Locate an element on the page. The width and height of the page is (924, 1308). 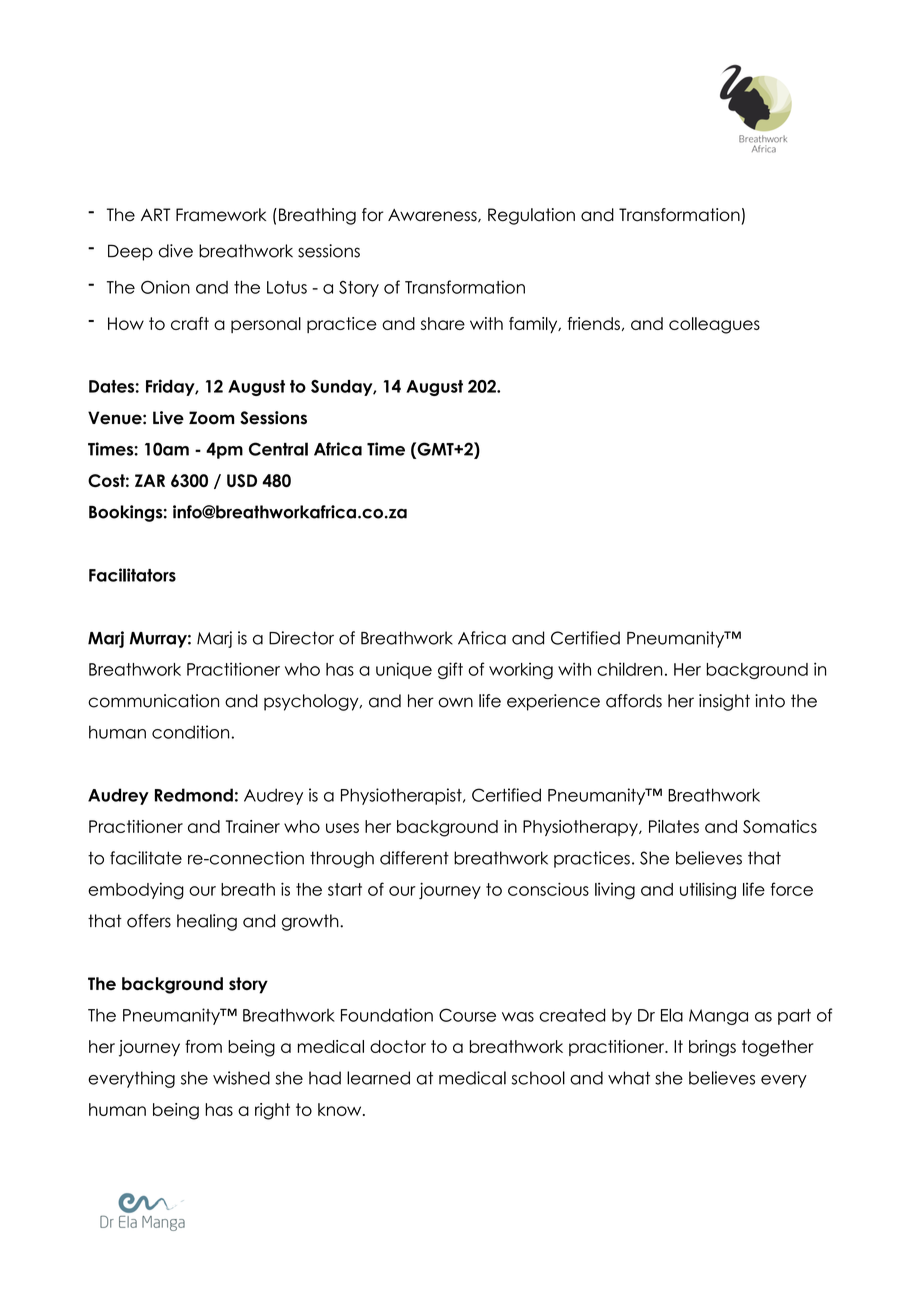
facilitate is located at coordinates (146, 858).
